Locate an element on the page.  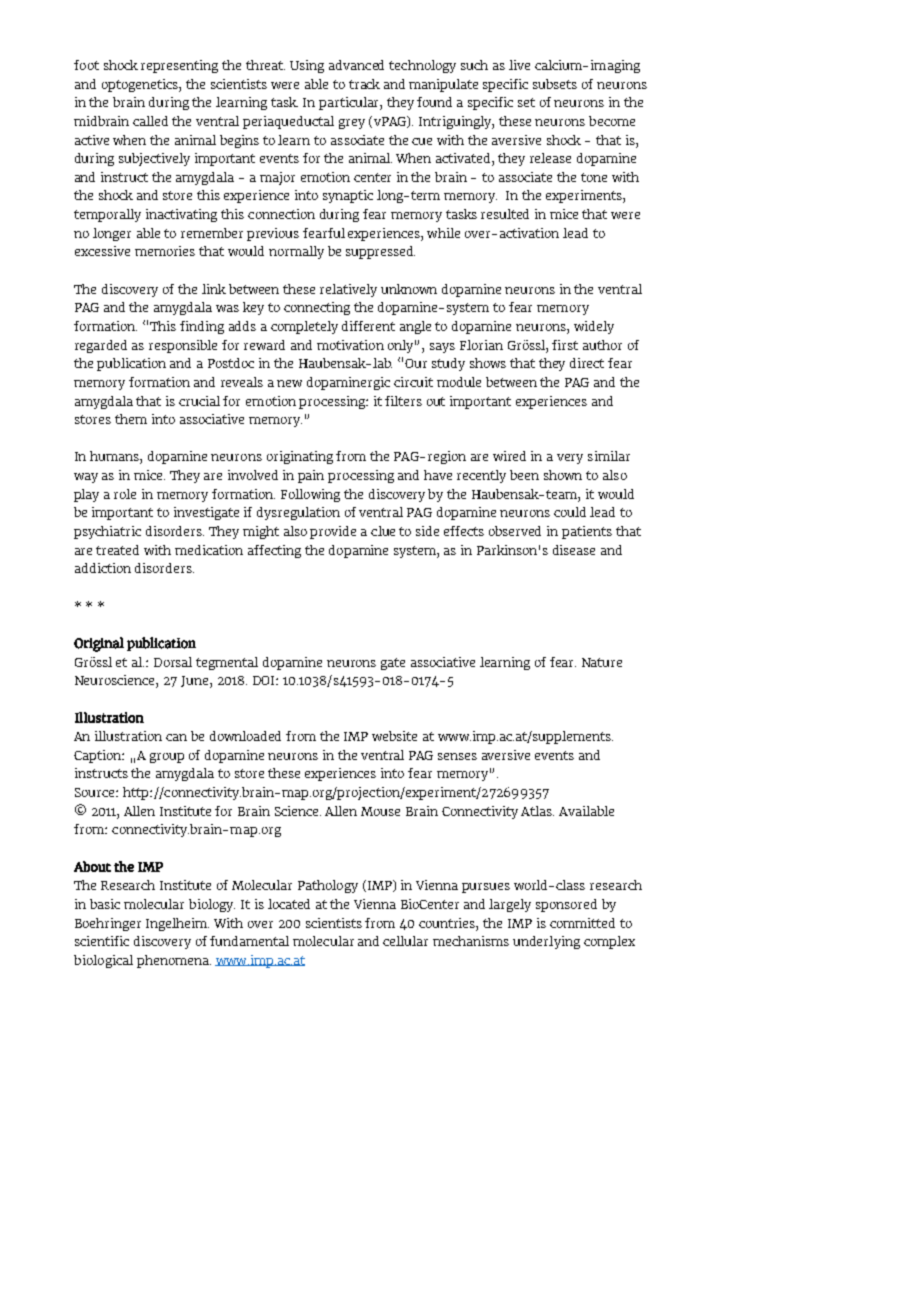
cellular is located at coordinates (405, 941).
